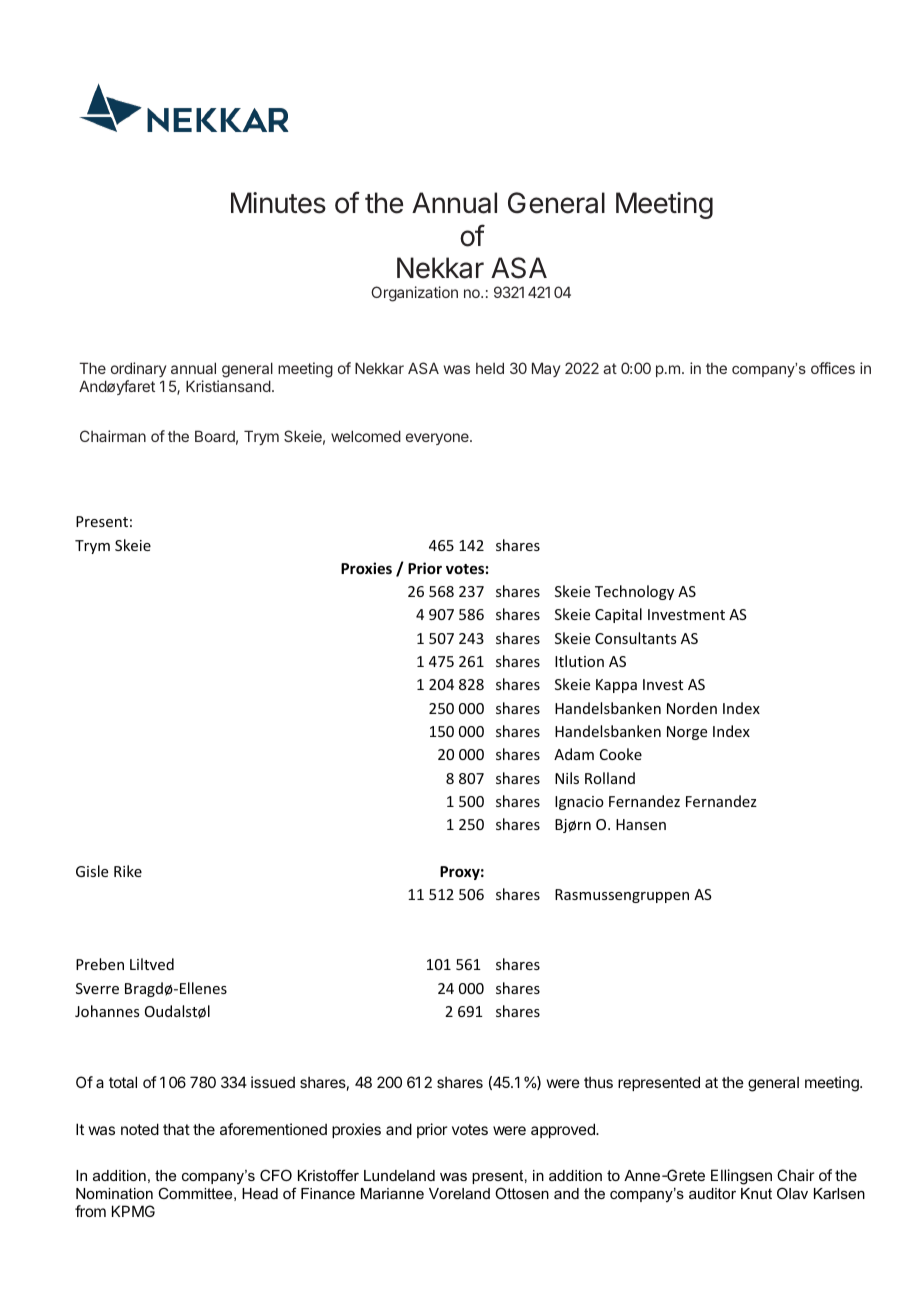 The width and height of the screenshot is (924, 1307). I want to click on offices, so click(833, 368).
